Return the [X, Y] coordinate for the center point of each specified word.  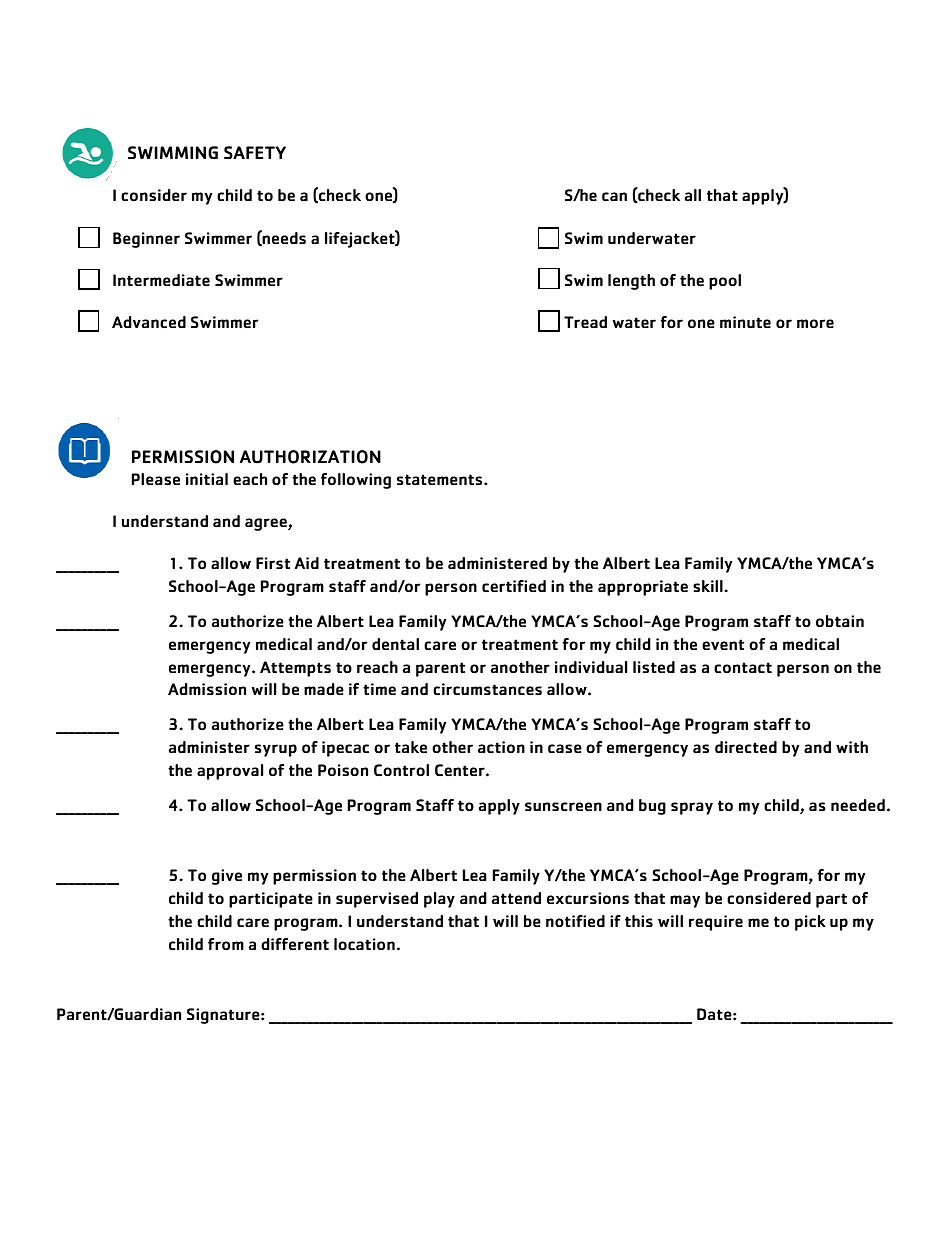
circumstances [487, 689]
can [614, 197]
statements [441, 480]
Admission [207, 689]
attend [516, 898]
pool [725, 282]
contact [743, 668]
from [226, 944]
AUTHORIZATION [310, 457]
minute [745, 322]
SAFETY [255, 152]
